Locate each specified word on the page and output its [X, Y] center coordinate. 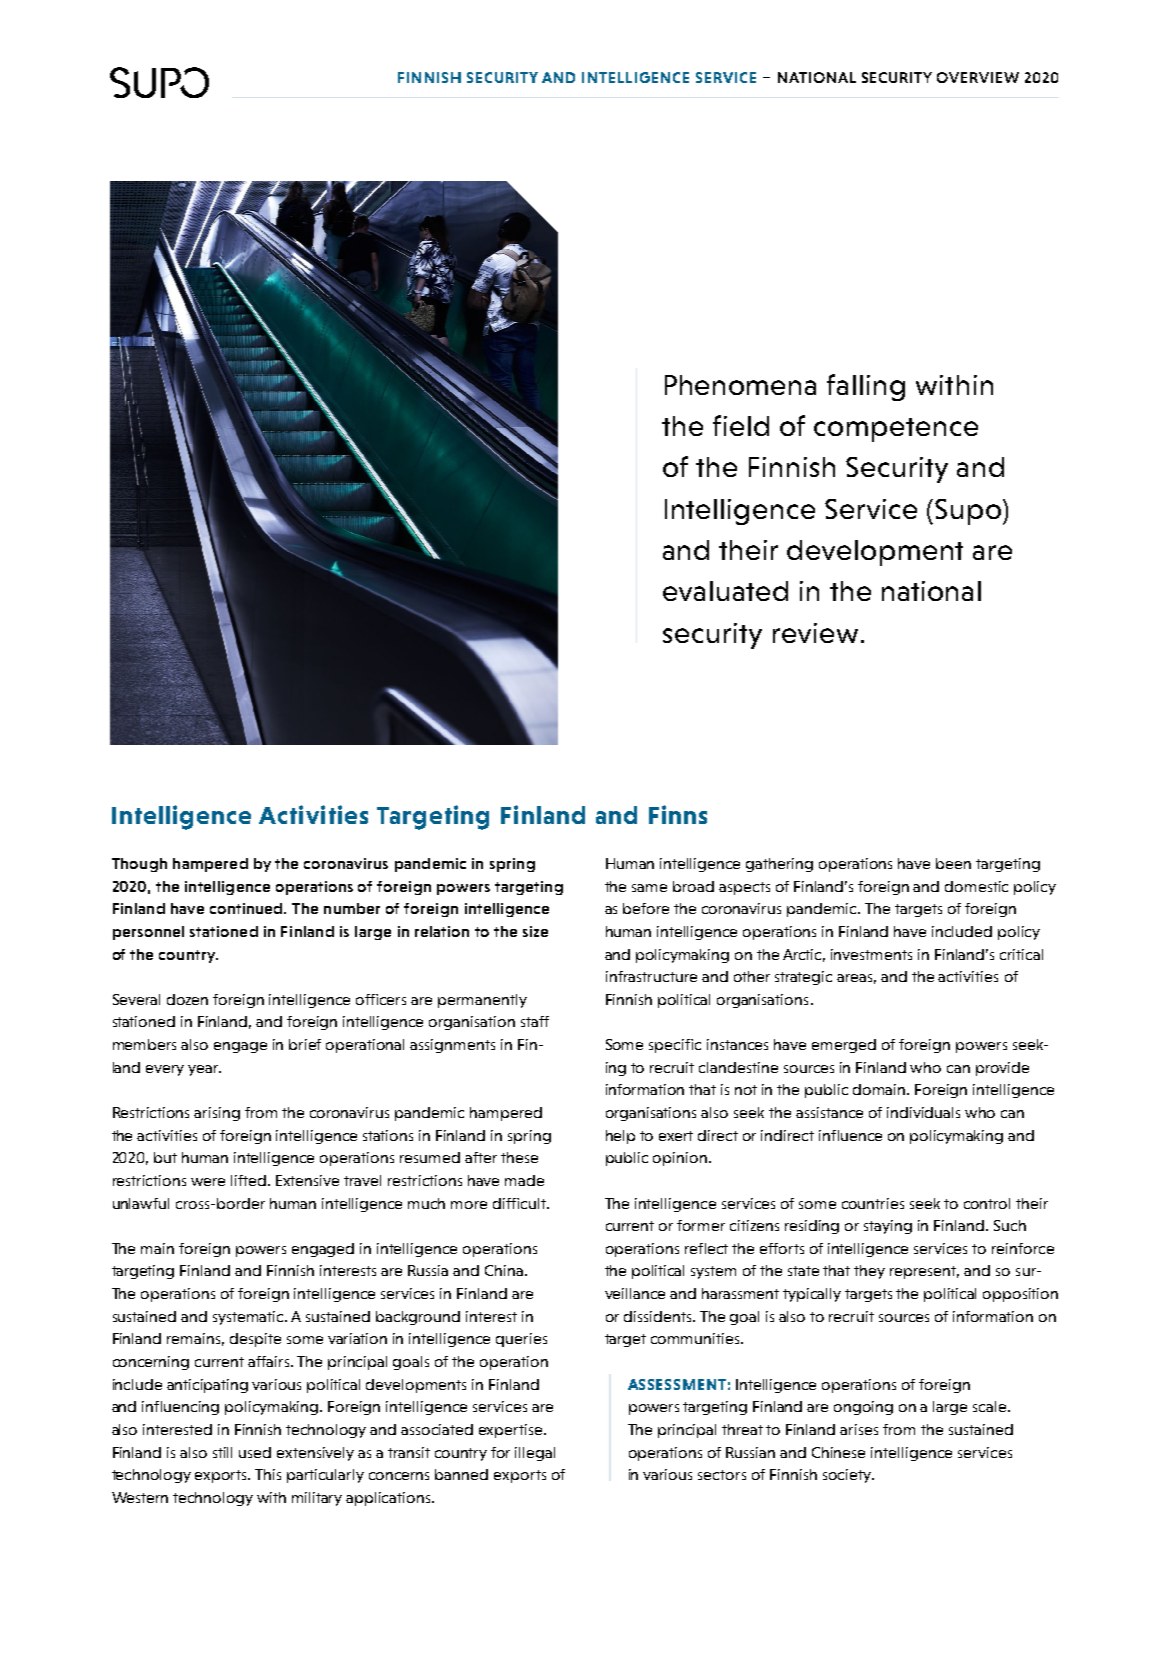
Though [139, 865]
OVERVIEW [978, 77]
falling [866, 387]
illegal [535, 1454]
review [815, 633]
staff [535, 1021]
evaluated [725, 591]
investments [871, 954]
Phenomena [740, 385]
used [255, 1452]
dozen [187, 999]
